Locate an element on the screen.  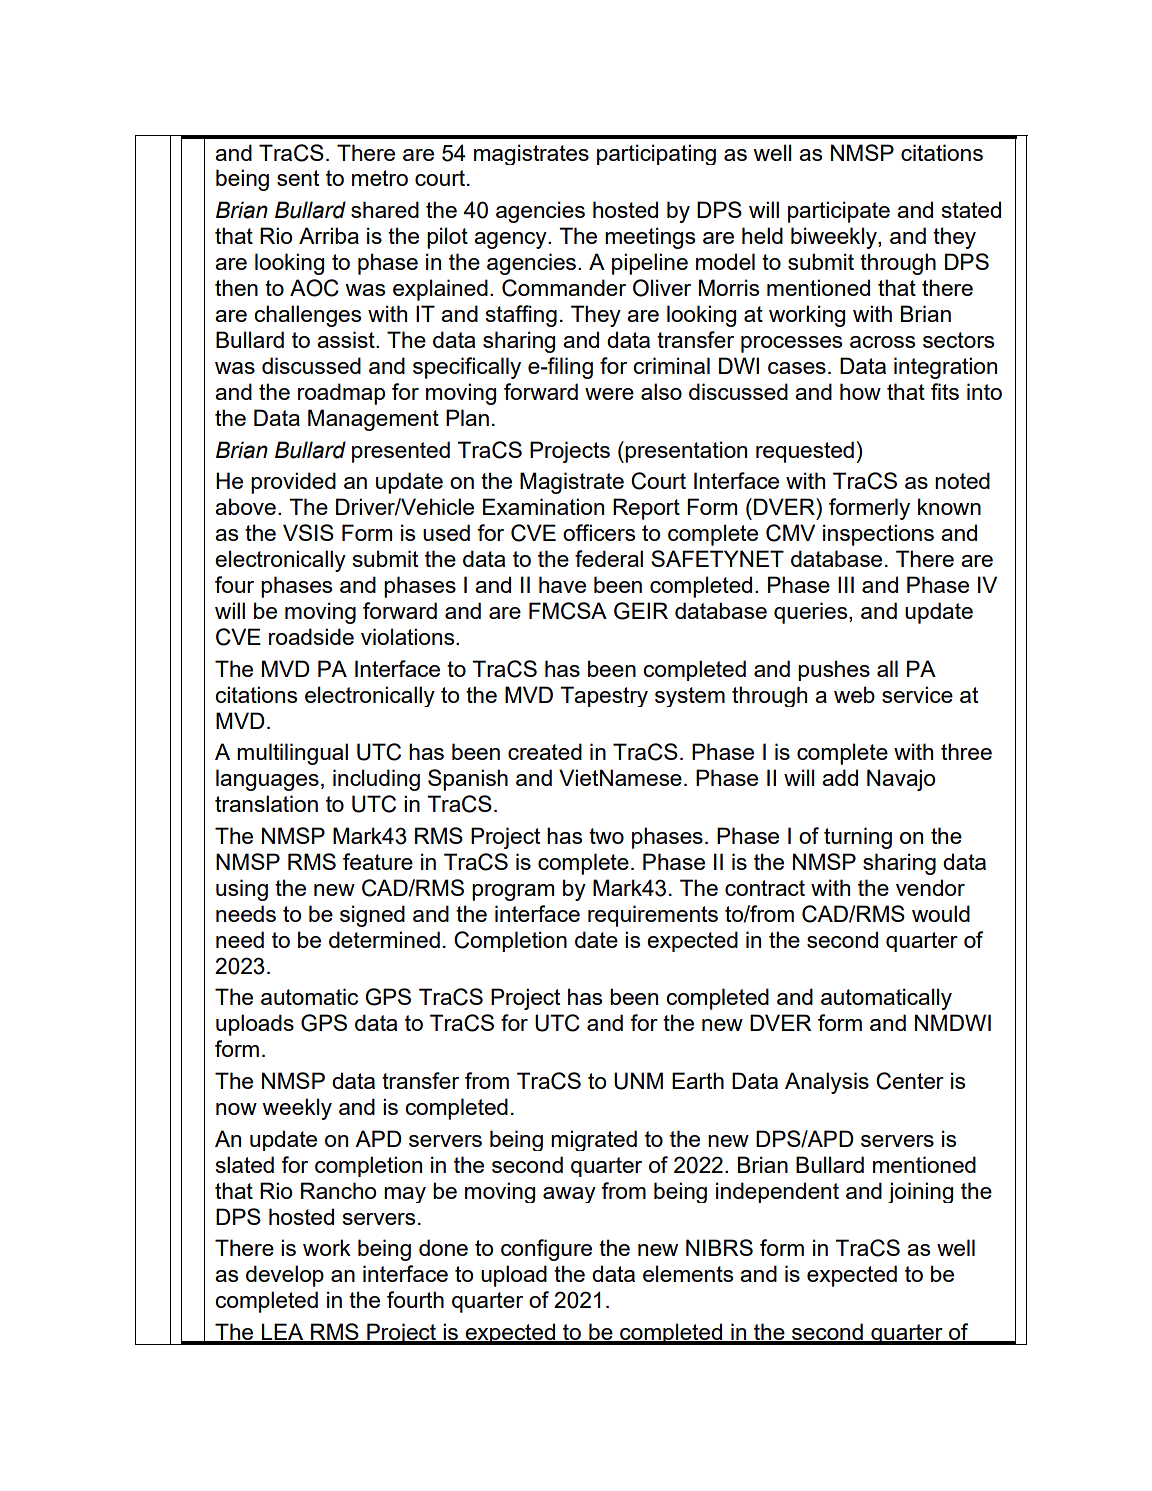
inspections is located at coordinates (878, 535).
